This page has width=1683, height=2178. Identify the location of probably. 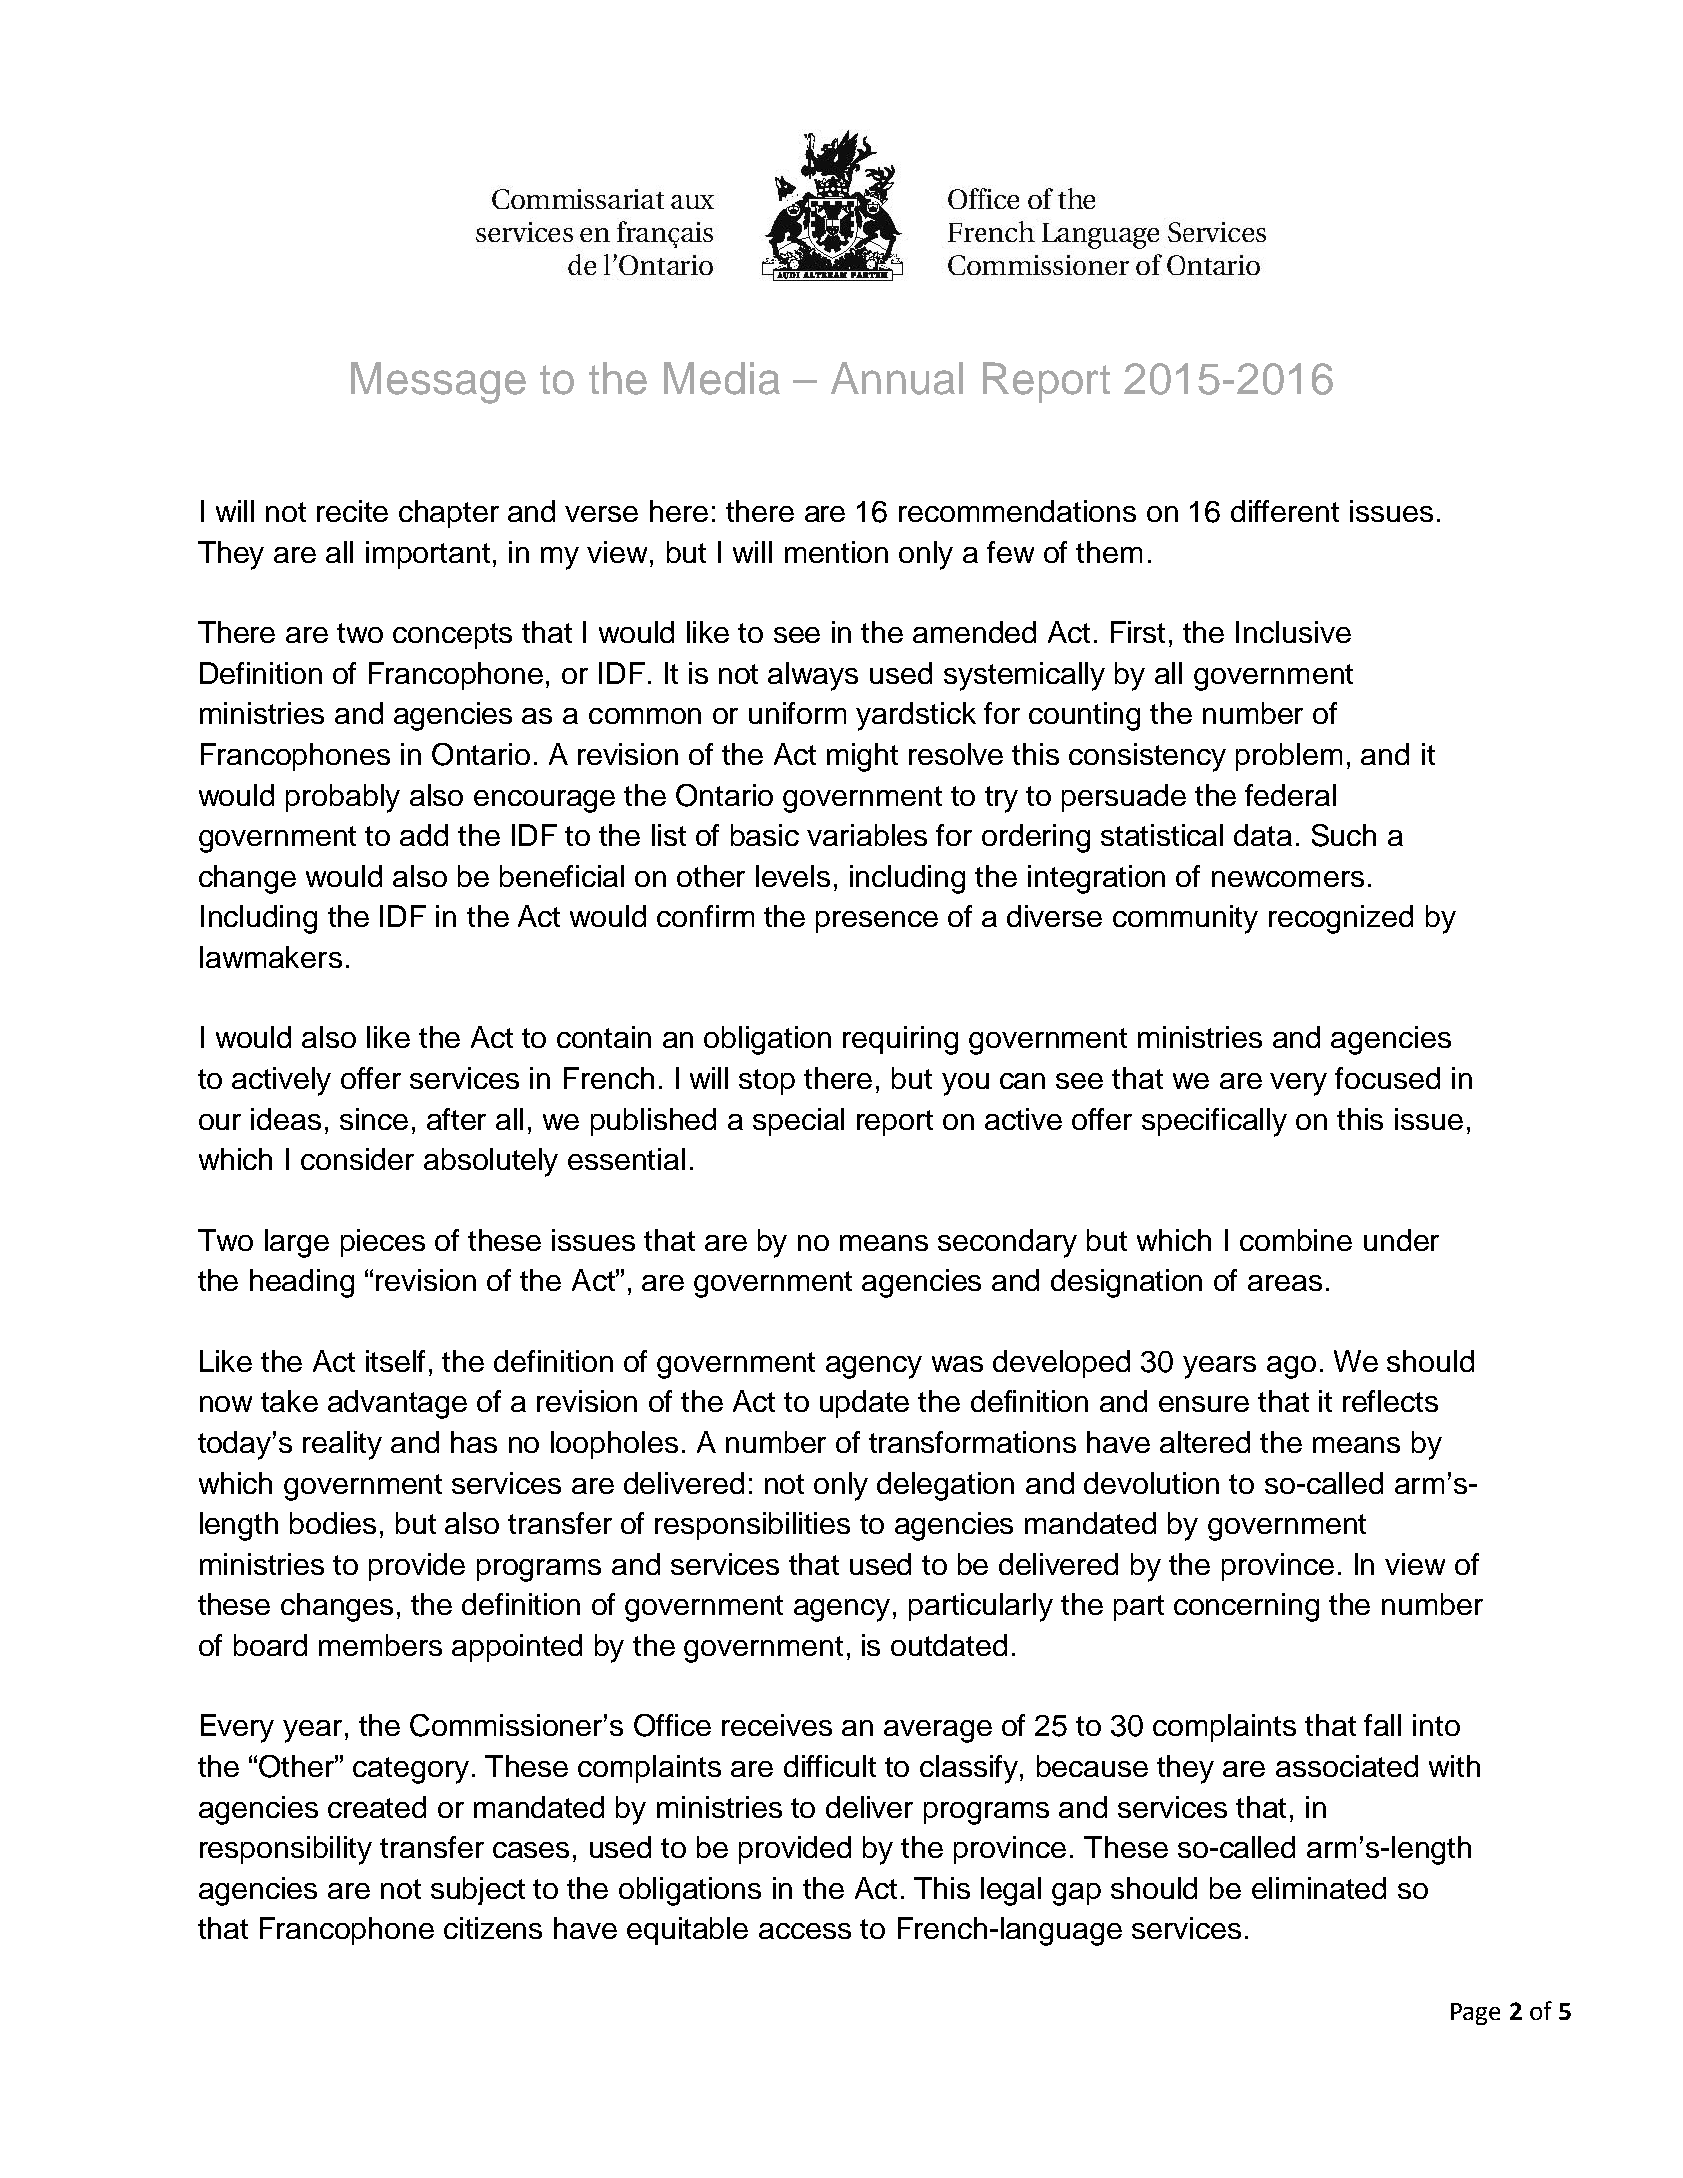
(343, 798).
